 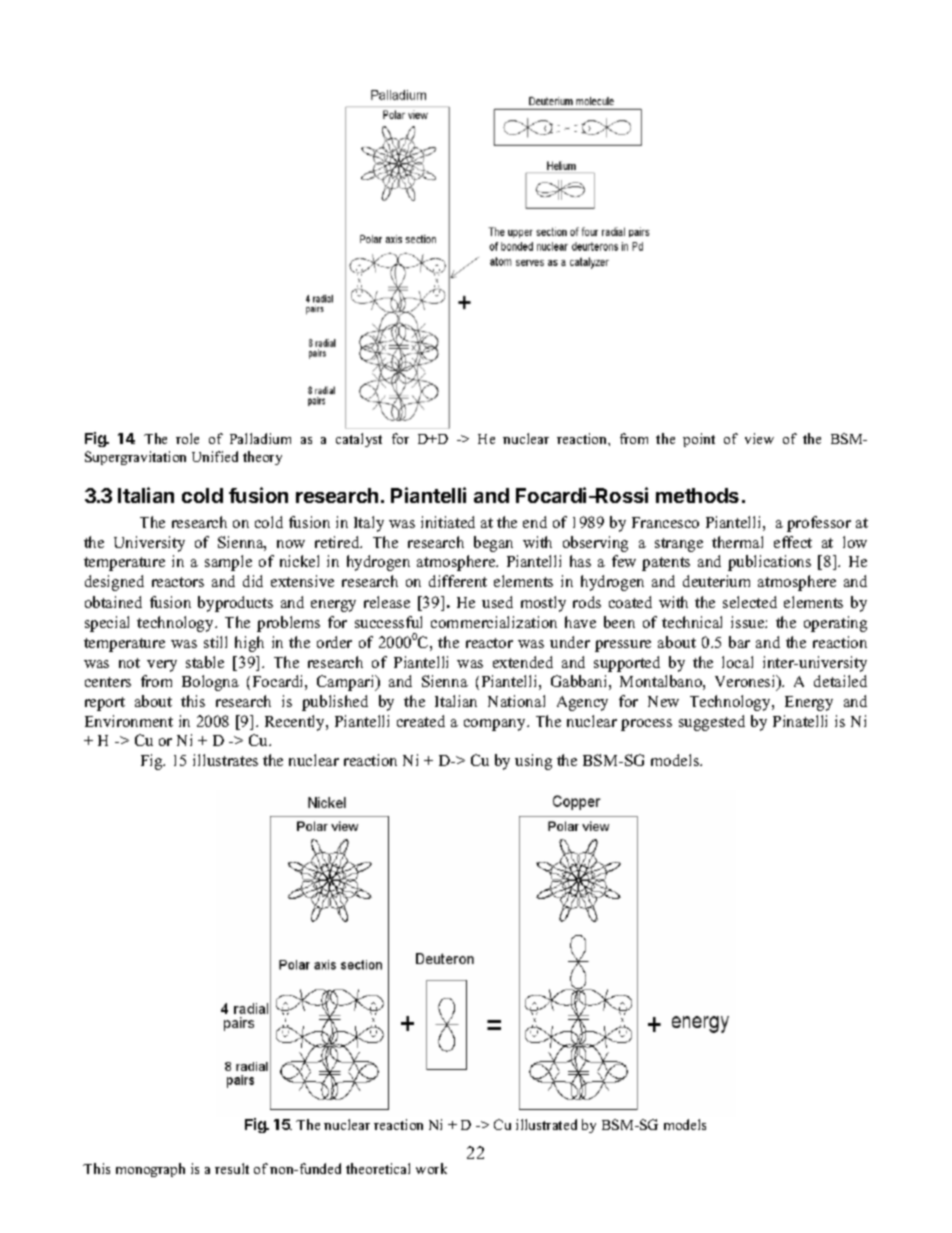 What do you see at coordinates (431, 1168) in the screenshot?
I see `work` at bounding box center [431, 1168].
